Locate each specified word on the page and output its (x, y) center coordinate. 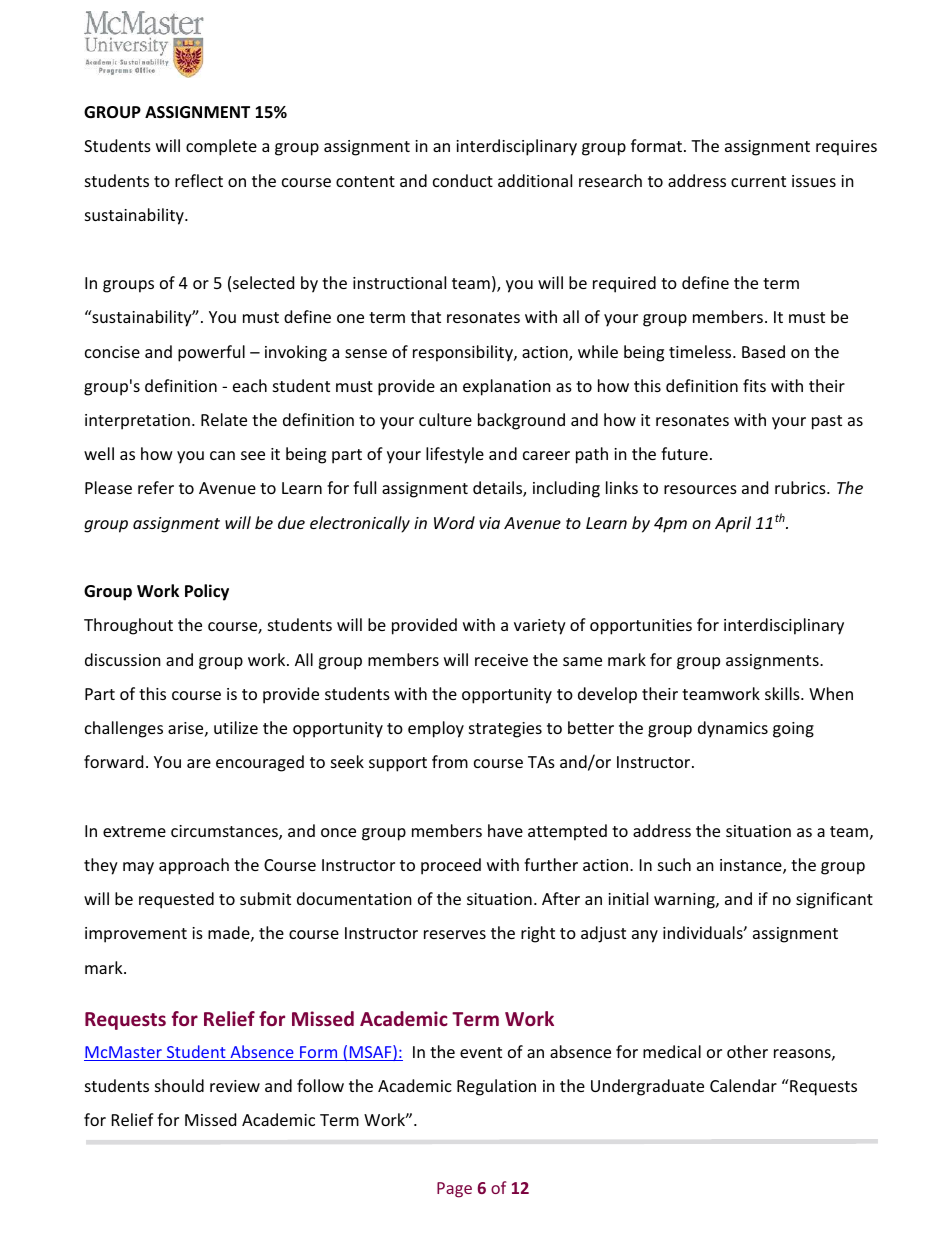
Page (454, 1190)
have (505, 830)
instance (752, 866)
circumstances (225, 832)
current (758, 181)
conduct (463, 180)
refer (156, 487)
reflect (199, 180)
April (733, 524)
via (489, 523)
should (179, 1085)
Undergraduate (647, 1087)
